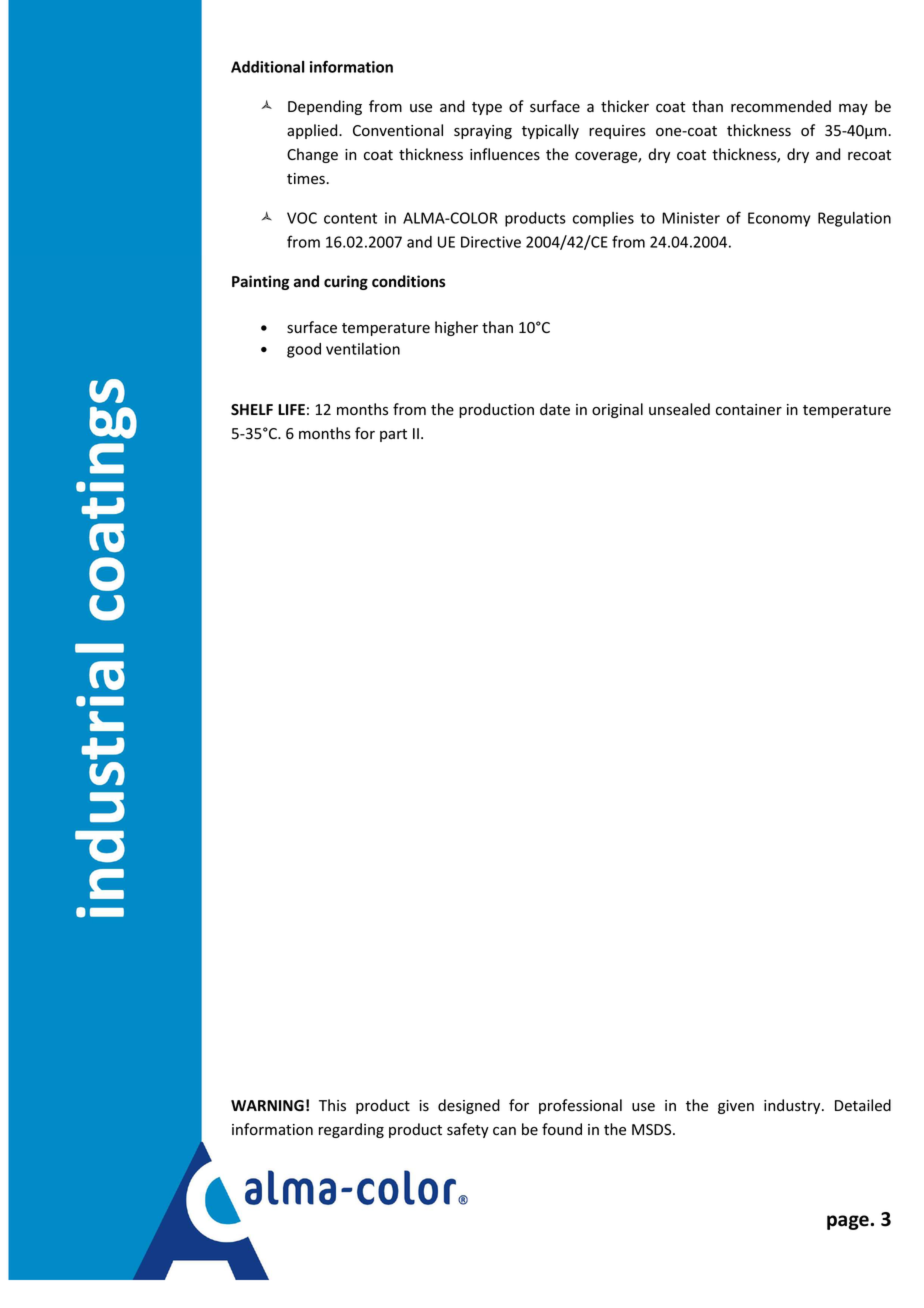  What do you see at coordinates (555, 409) in the image?
I see `date` at bounding box center [555, 409].
